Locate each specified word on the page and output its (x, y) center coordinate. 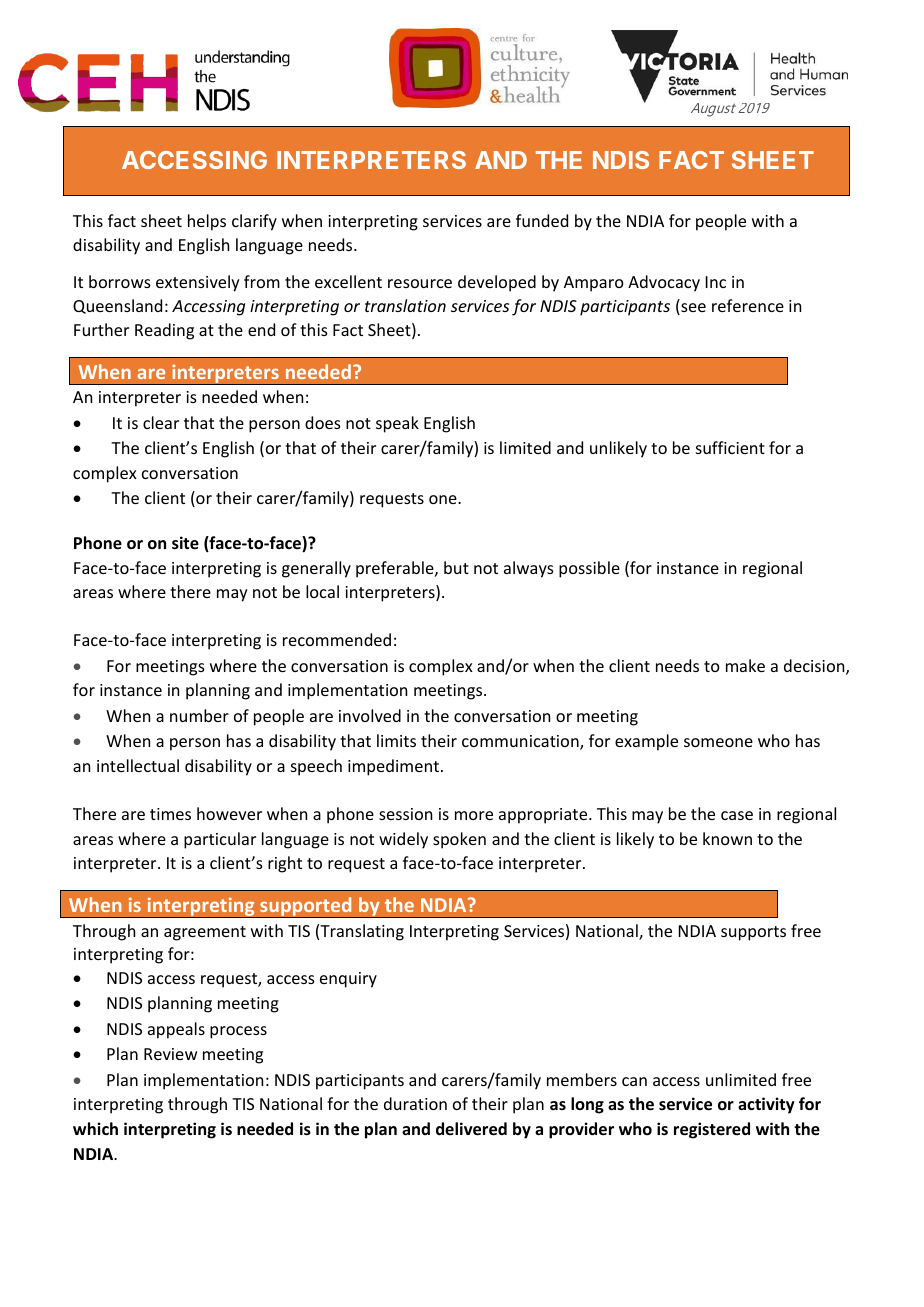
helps (207, 222)
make (745, 665)
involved (370, 715)
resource (420, 283)
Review (170, 1054)
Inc (716, 282)
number (199, 715)
